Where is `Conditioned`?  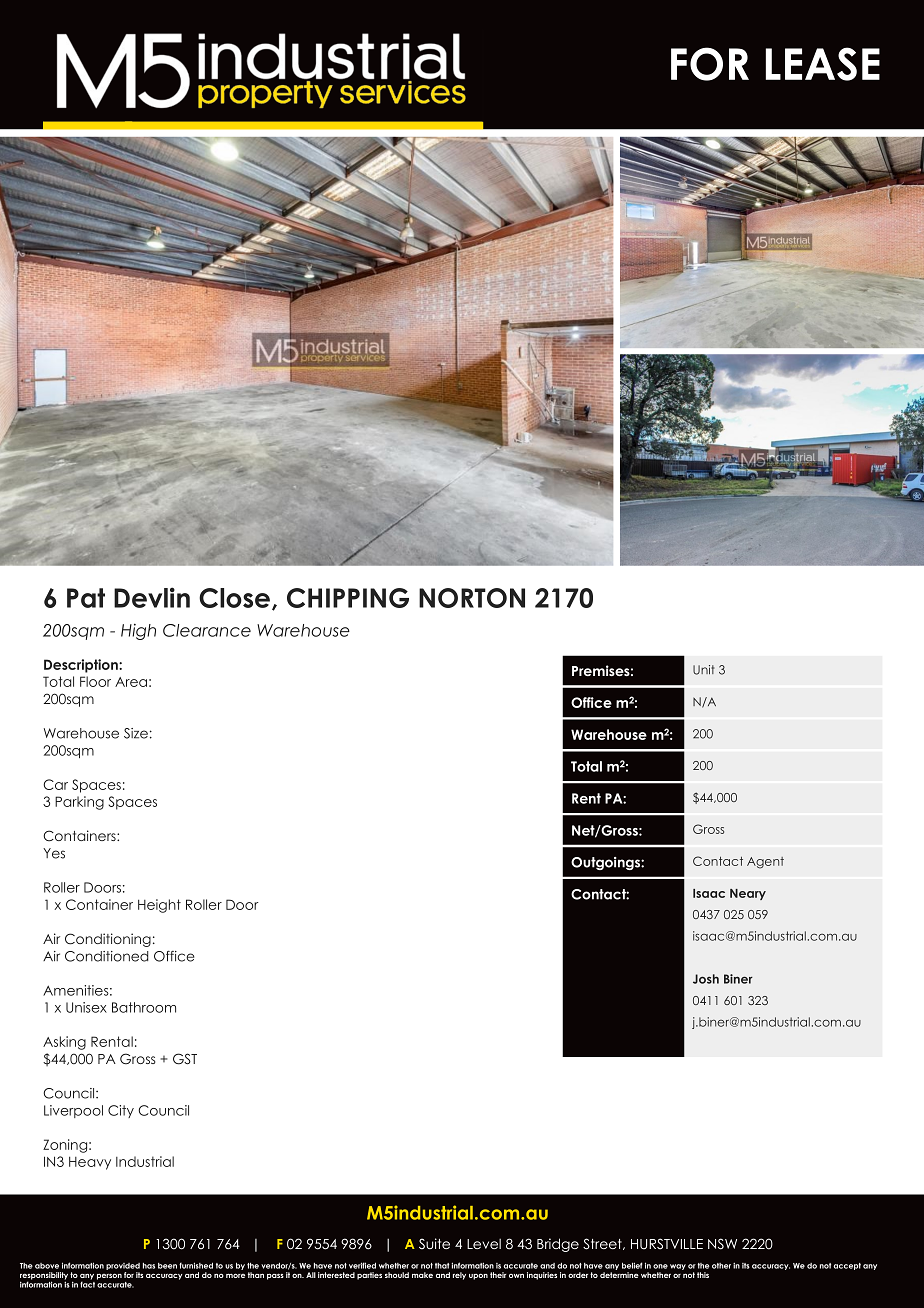 Conditioned is located at coordinates (107, 956).
